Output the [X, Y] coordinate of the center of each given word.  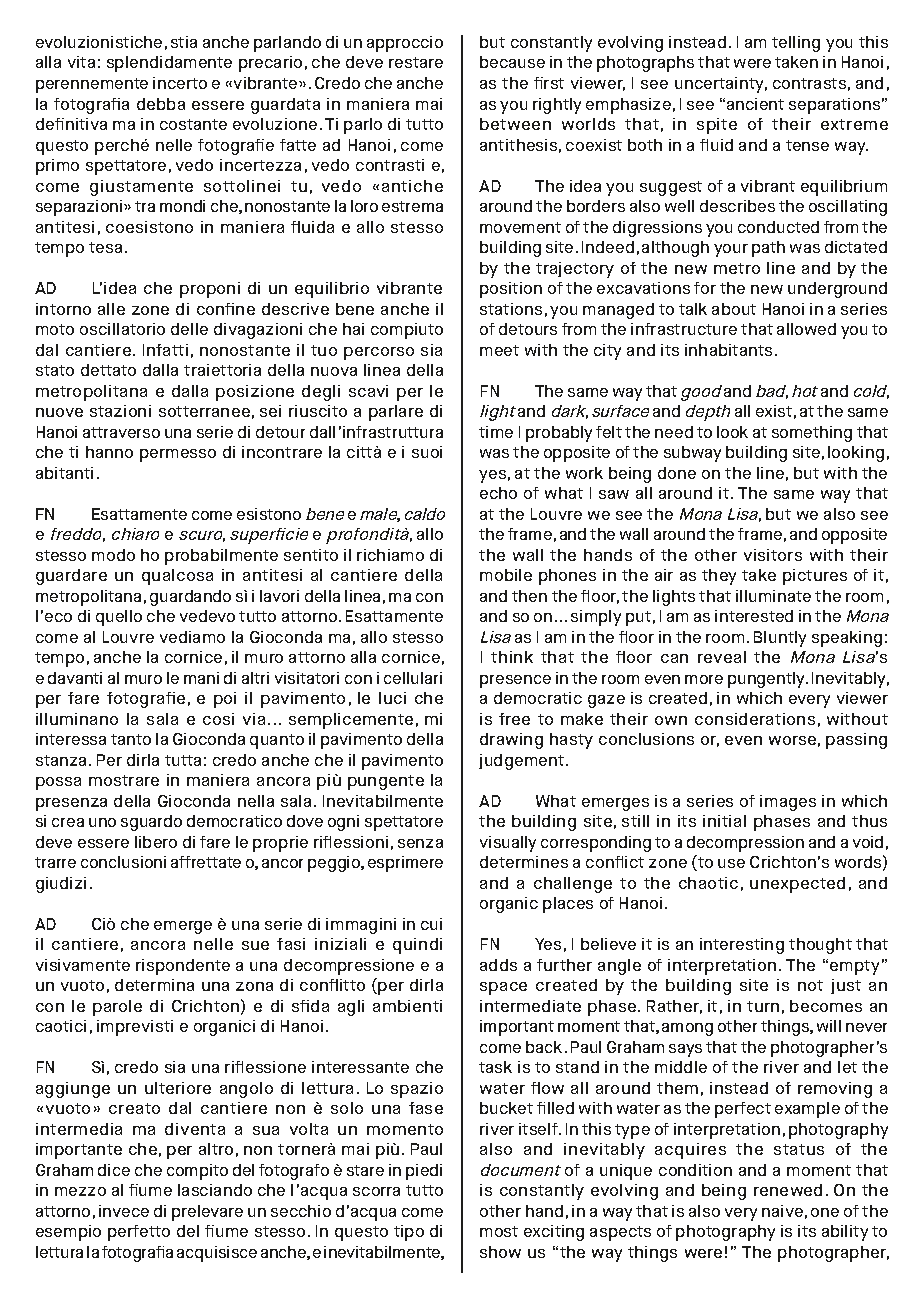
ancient [755, 104]
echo [498, 493]
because [512, 62]
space [503, 988]
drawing [511, 741]
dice [114, 1170]
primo [57, 167]
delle [189, 329]
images [788, 803]
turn [763, 1006]
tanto [131, 739]
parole [117, 1008]
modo [113, 555]
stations [511, 309]
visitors [773, 555]
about [734, 309]
